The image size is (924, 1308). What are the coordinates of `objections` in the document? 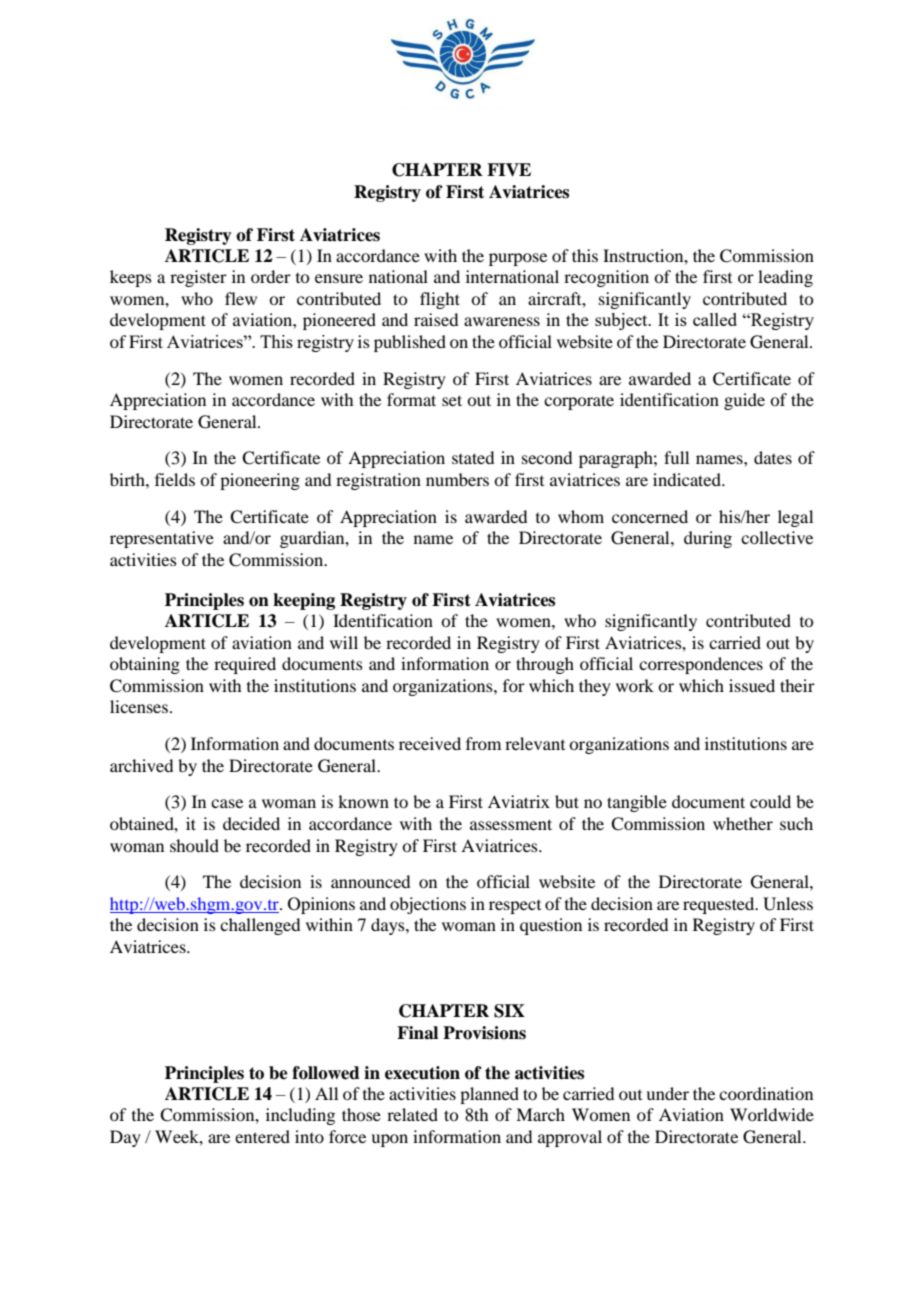 It's located at (428, 905).
